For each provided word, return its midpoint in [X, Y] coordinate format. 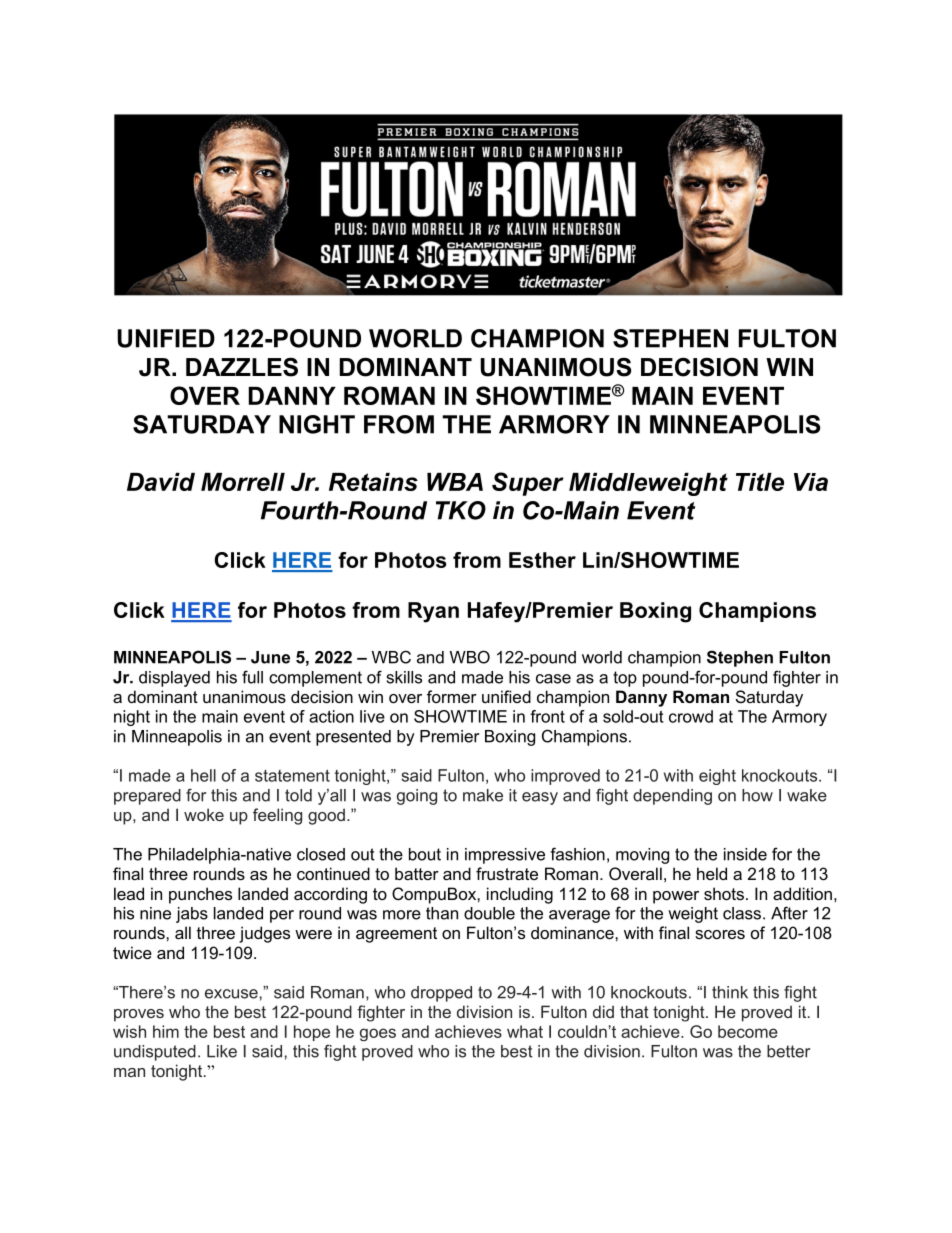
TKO [461, 510]
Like [222, 1051]
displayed [174, 679]
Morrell [243, 482]
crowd [691, 716]
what [525, 1031]
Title [760, 482]
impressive [505, 856]
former [452, 696]
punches [200, 895]
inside [745, 854]
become [748, 1031]
